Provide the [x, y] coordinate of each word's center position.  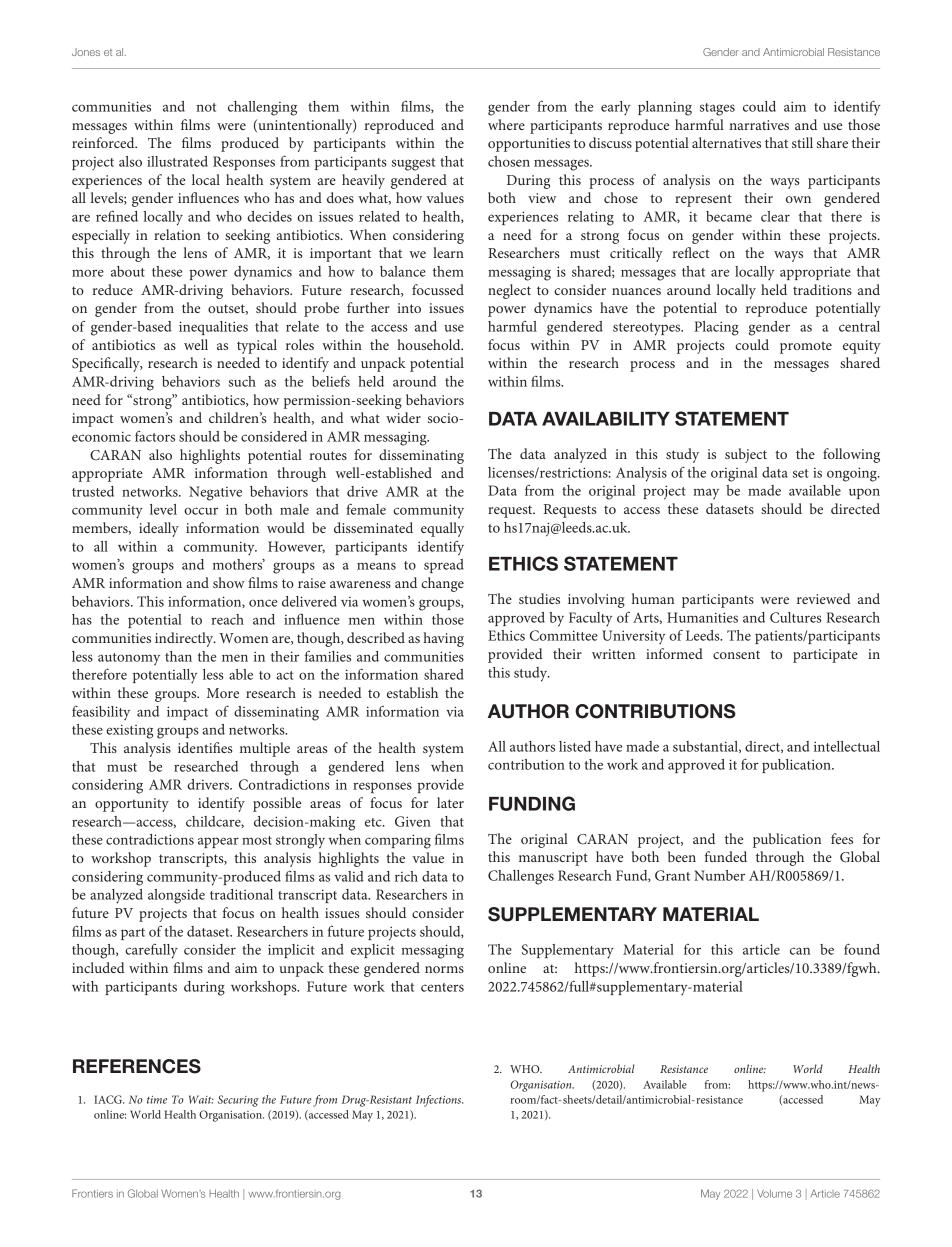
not [206, 107]
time [157, 1100]
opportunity [132, 805]
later [450, 802]
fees [842, 838]
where [506, 124]
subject [746, 455]
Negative [215, 493]
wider [403, 417]
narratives [759, 125]
